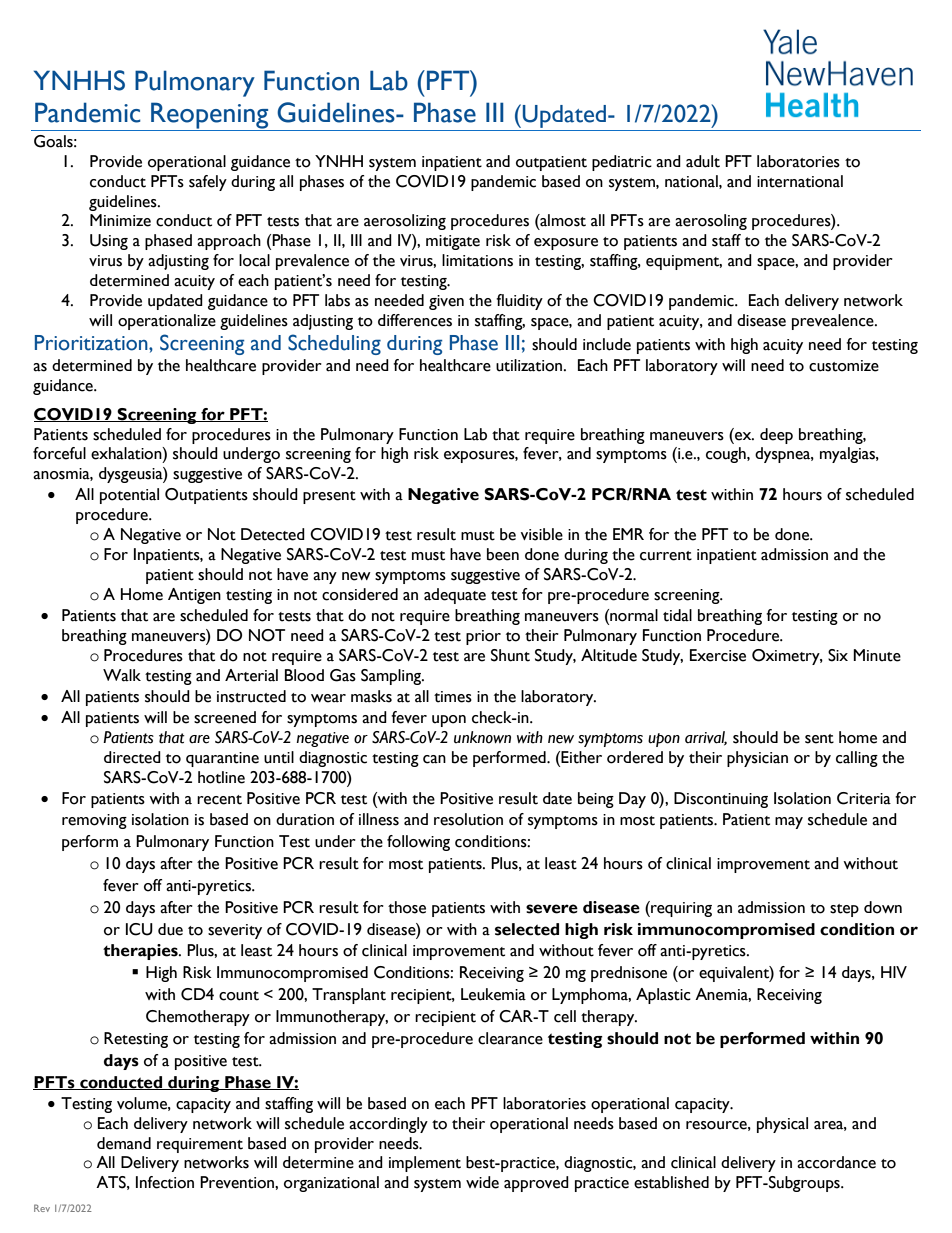 The width and height of the page is (952, 1233). Describe the element at coordinates (510, 655) in the page. I see `Shunt` at that location.
